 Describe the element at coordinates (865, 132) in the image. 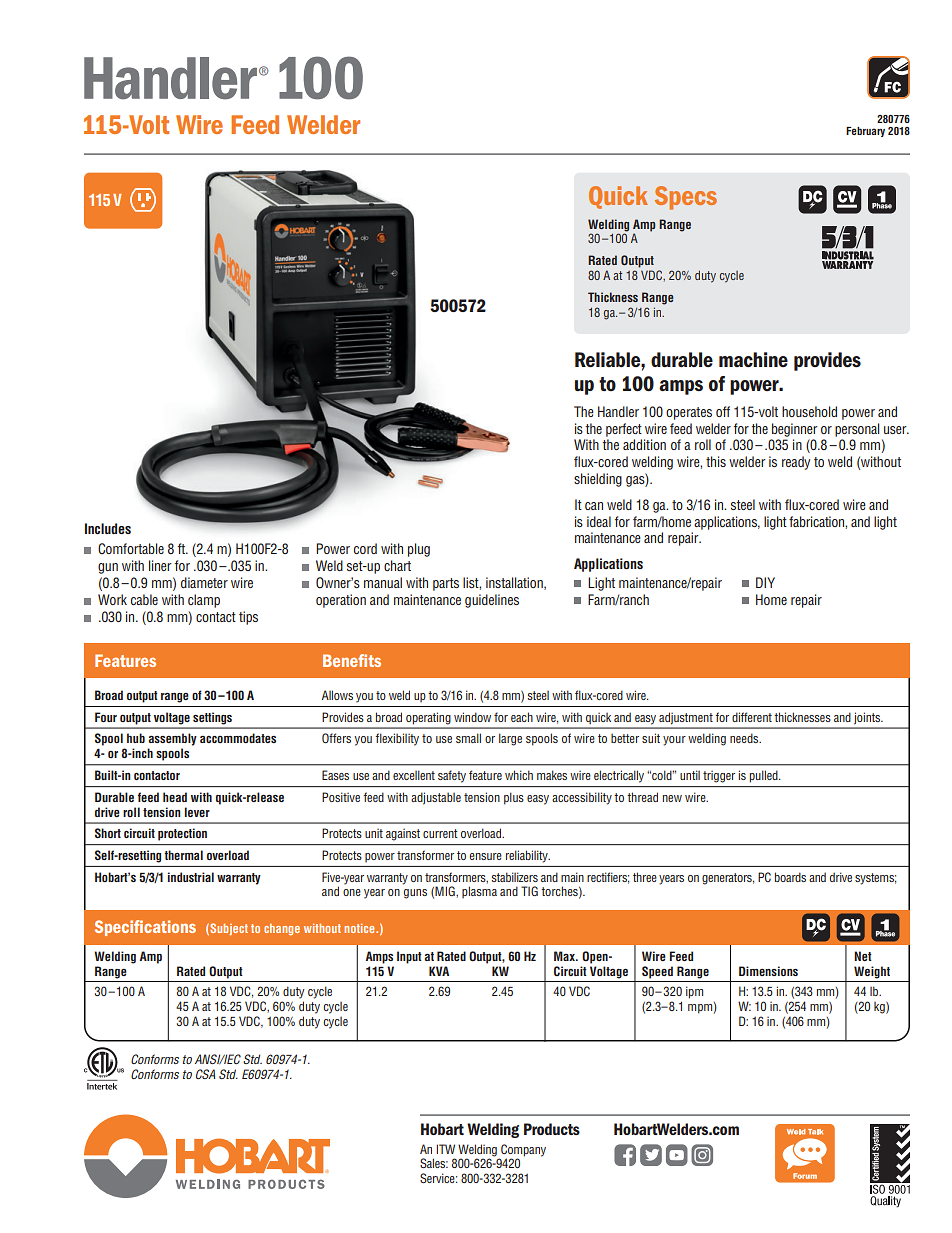

I see `February` at that location.
